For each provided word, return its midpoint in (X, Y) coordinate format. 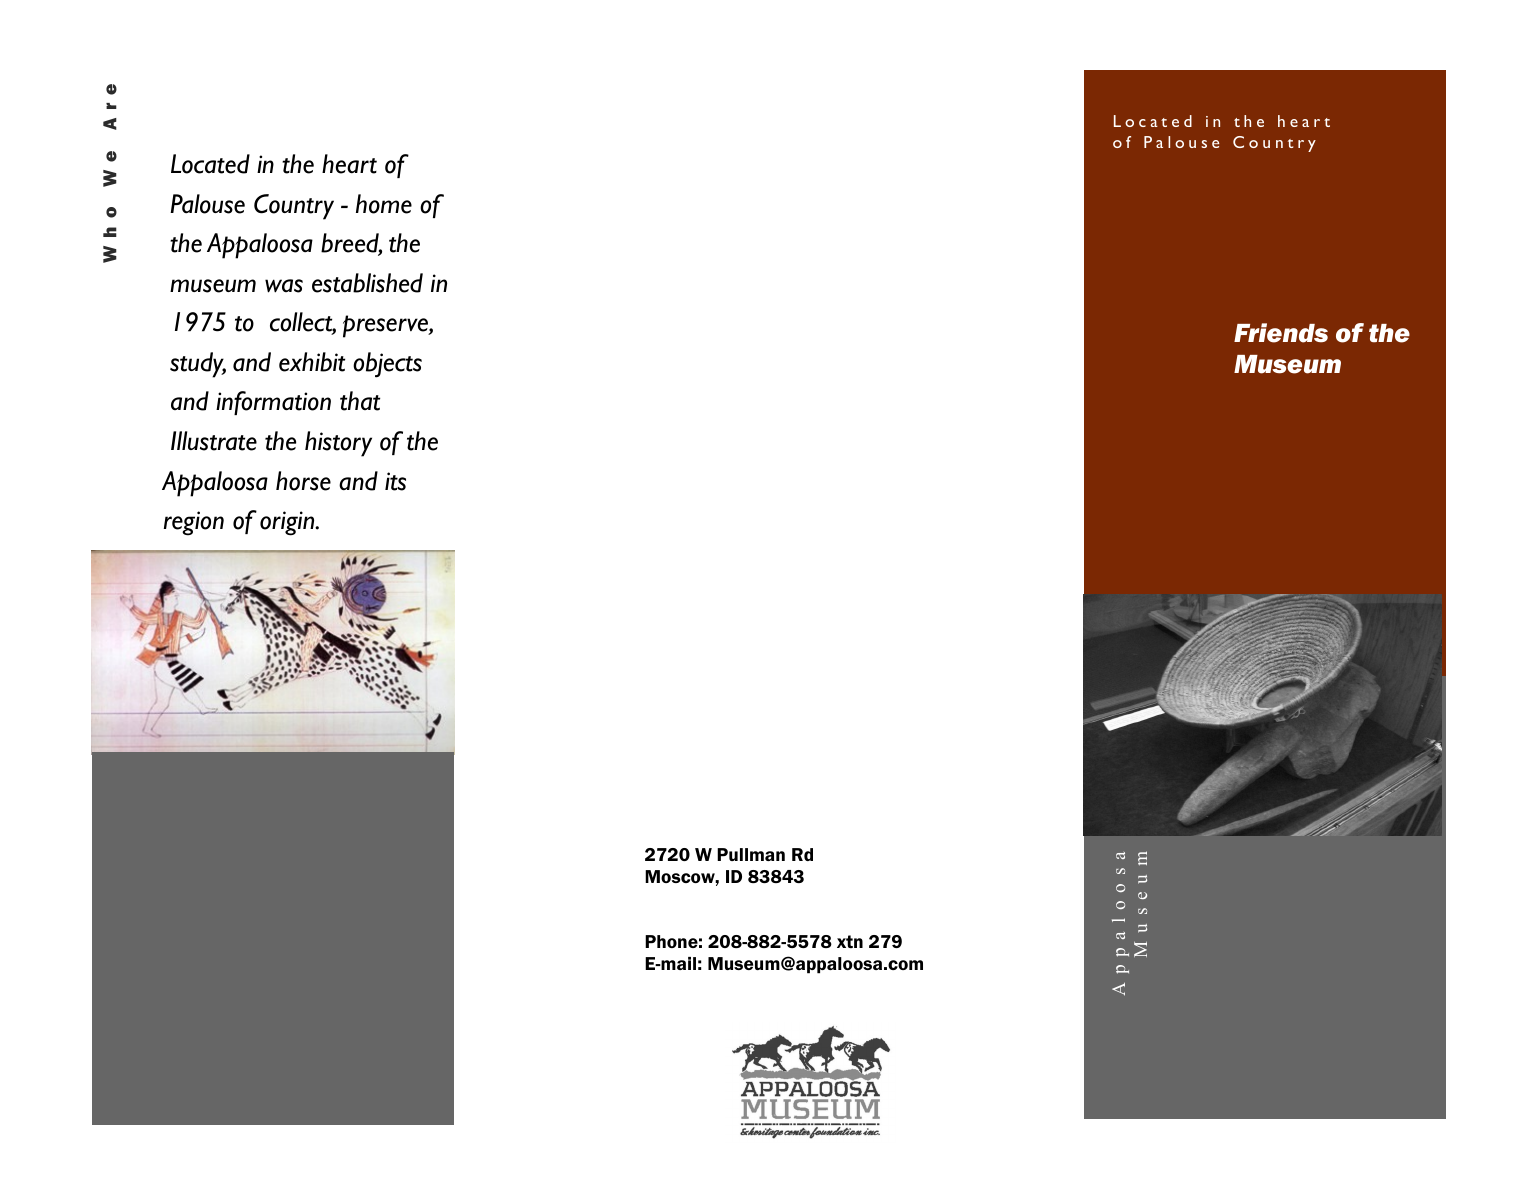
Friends (1281, 333)
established (367, 283)
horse (303, 481)
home (384, 204)
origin (288, 523)
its (395, 481)
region (194, 523)
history (338, 444)
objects (387, 365)
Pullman (751, 854)
